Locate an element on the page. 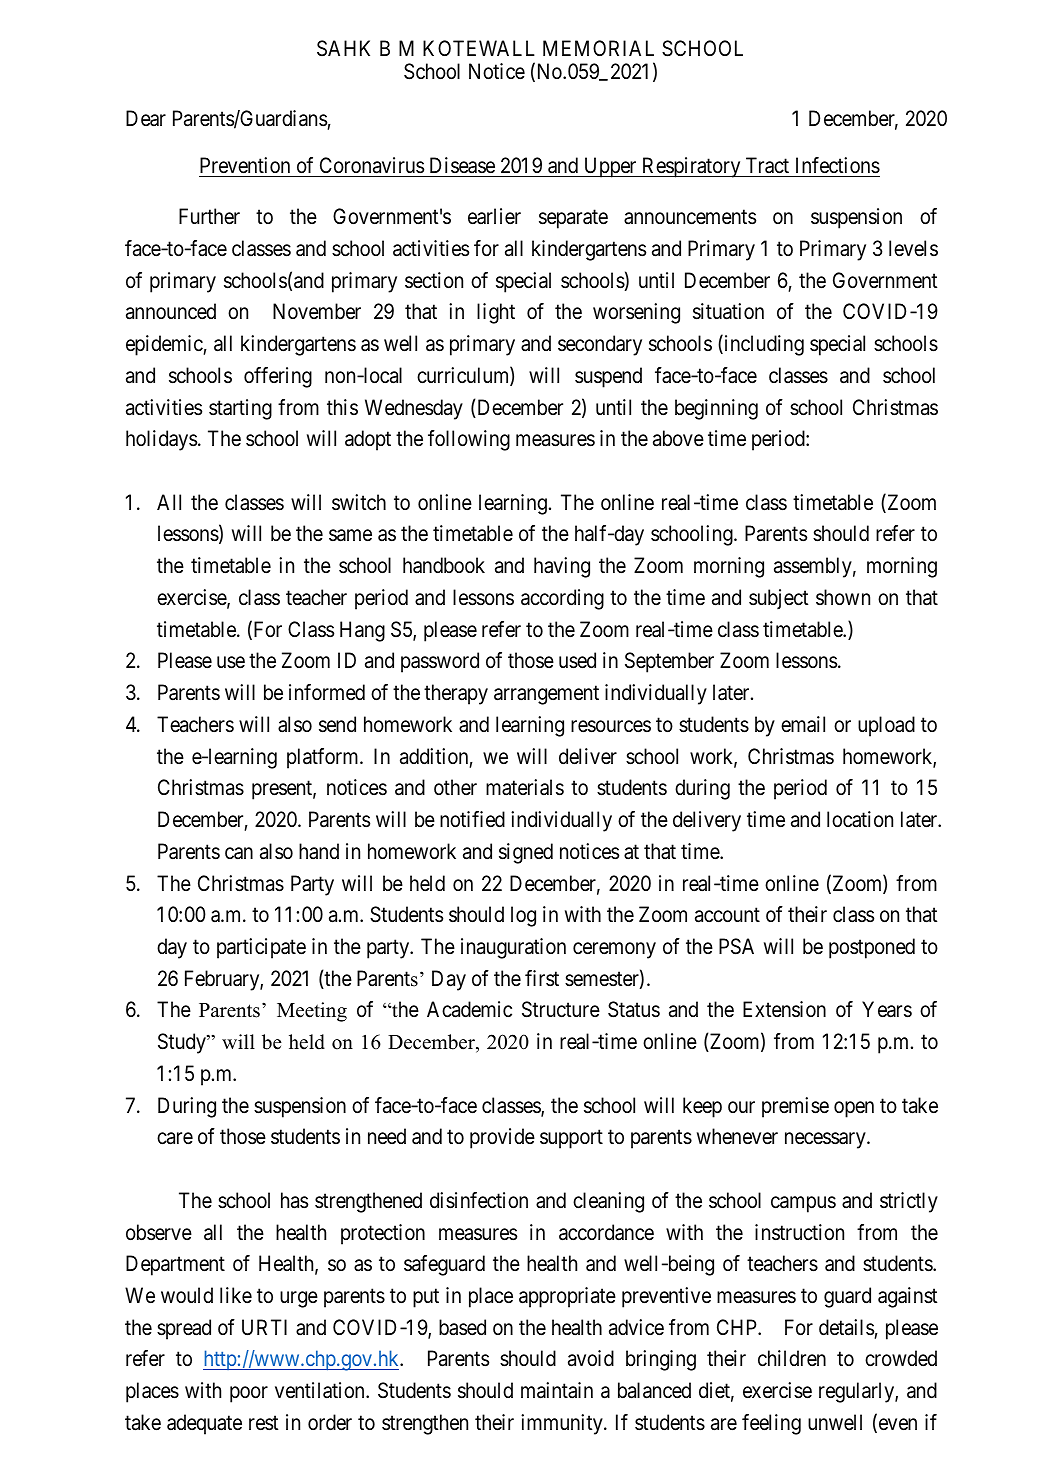  MEMORIAL is located at coordinates (598, 48).
